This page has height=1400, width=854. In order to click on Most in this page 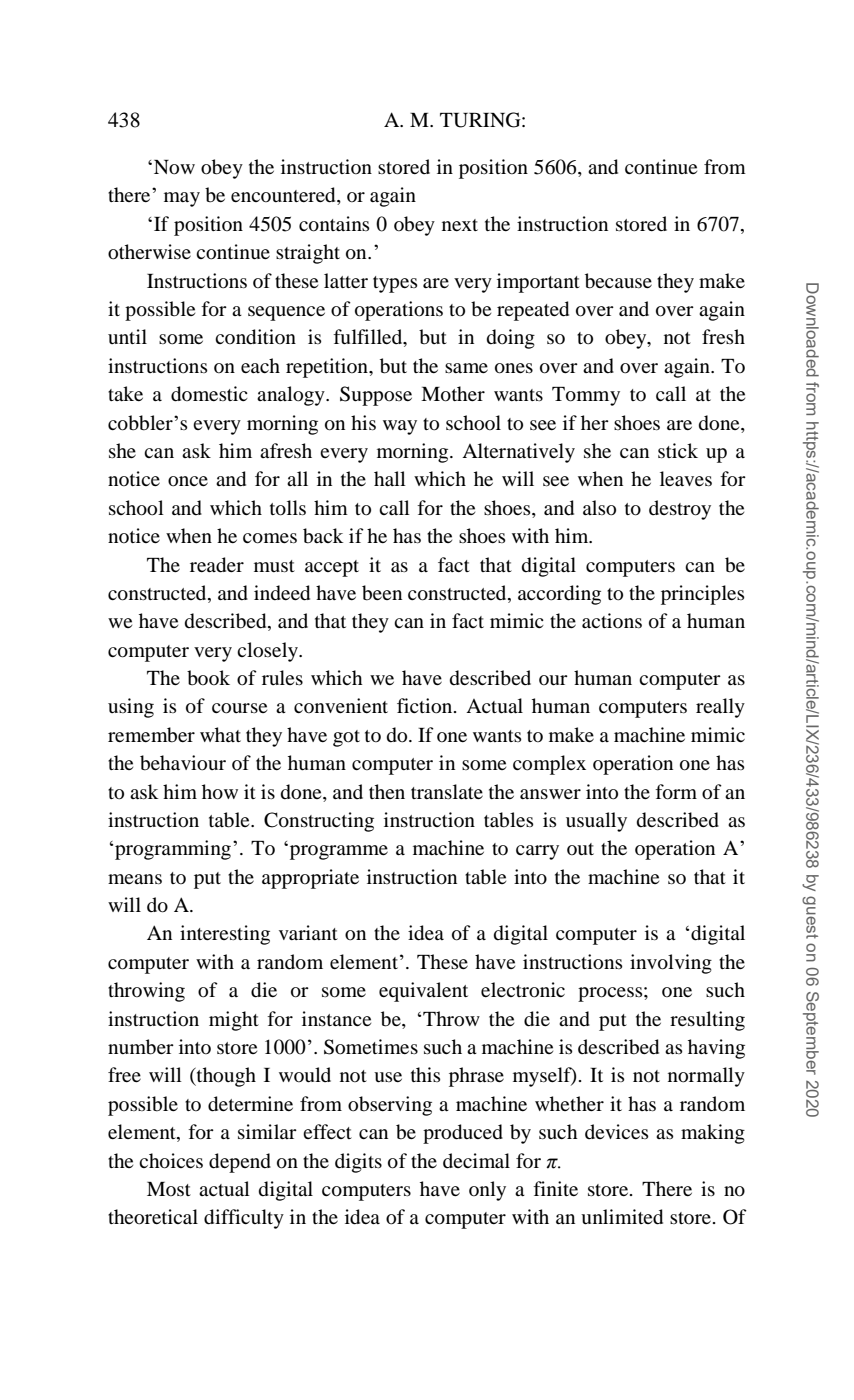, I will do `click(169, 1189)`.
